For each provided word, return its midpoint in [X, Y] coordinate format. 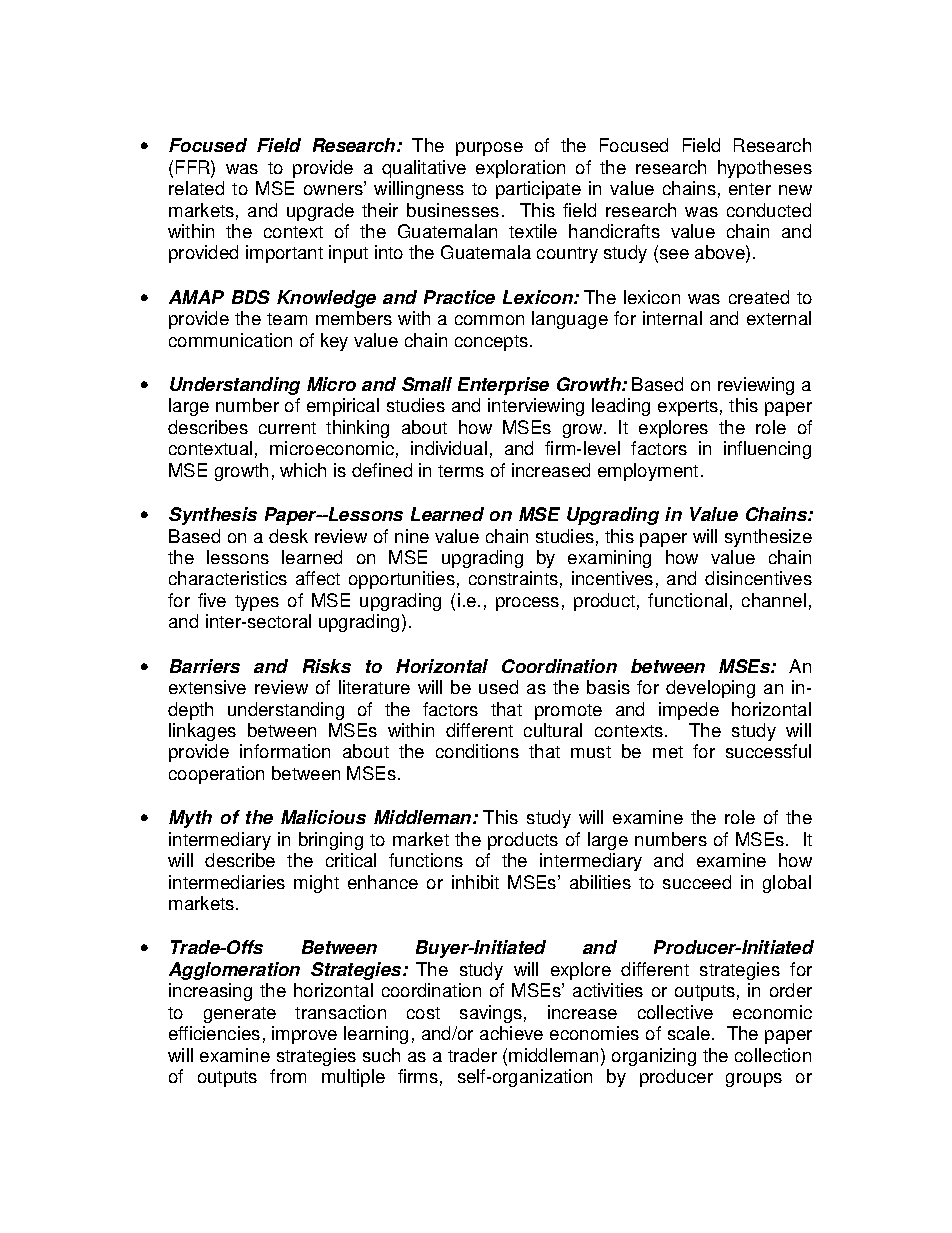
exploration [520, 169]
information [285, 751]
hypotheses [765, 169]
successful [768, 751]
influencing [767, 450]
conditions [477, 751]
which [303, 470]
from [288, 1076]
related [196, 188]
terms [461, 471]
